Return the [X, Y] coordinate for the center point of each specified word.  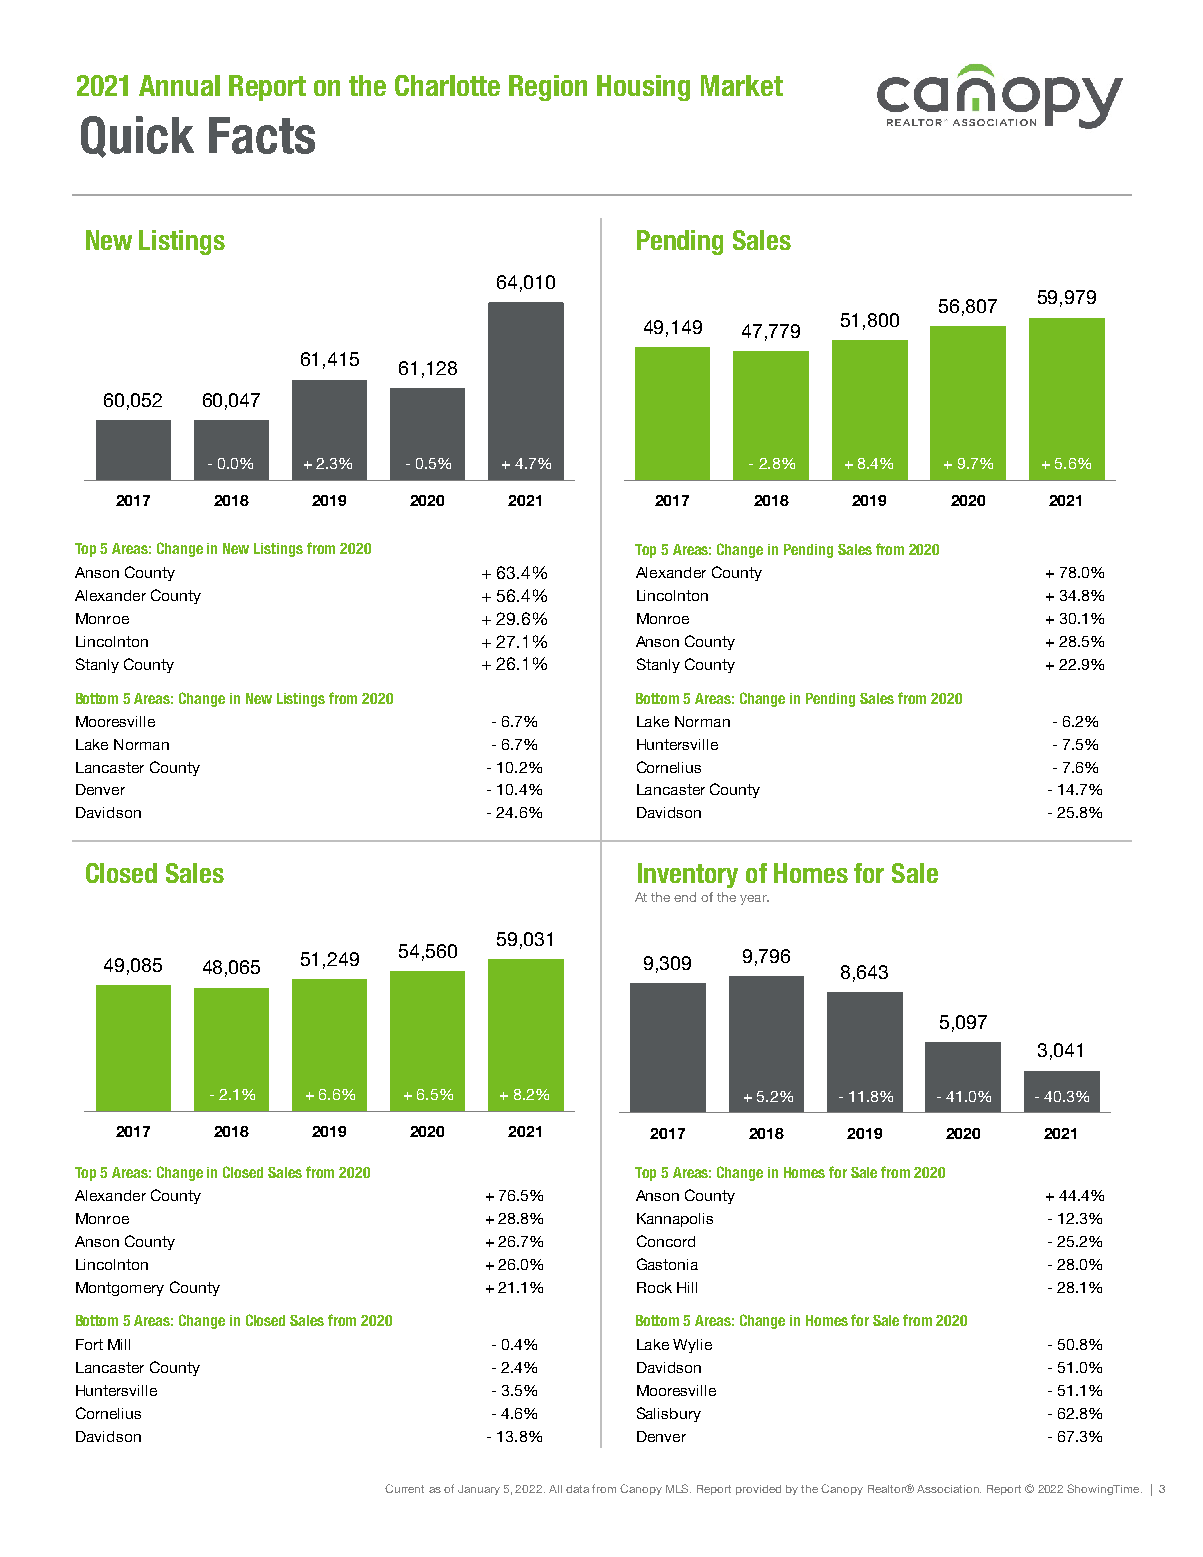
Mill [119, 1344]
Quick [137, 137]
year [754, 900]
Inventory [688, 875]
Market [742, 85]
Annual [179, 85]
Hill [687, 1287]
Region [548, 88]
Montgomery [120, 1289]
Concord [666, 1241]
